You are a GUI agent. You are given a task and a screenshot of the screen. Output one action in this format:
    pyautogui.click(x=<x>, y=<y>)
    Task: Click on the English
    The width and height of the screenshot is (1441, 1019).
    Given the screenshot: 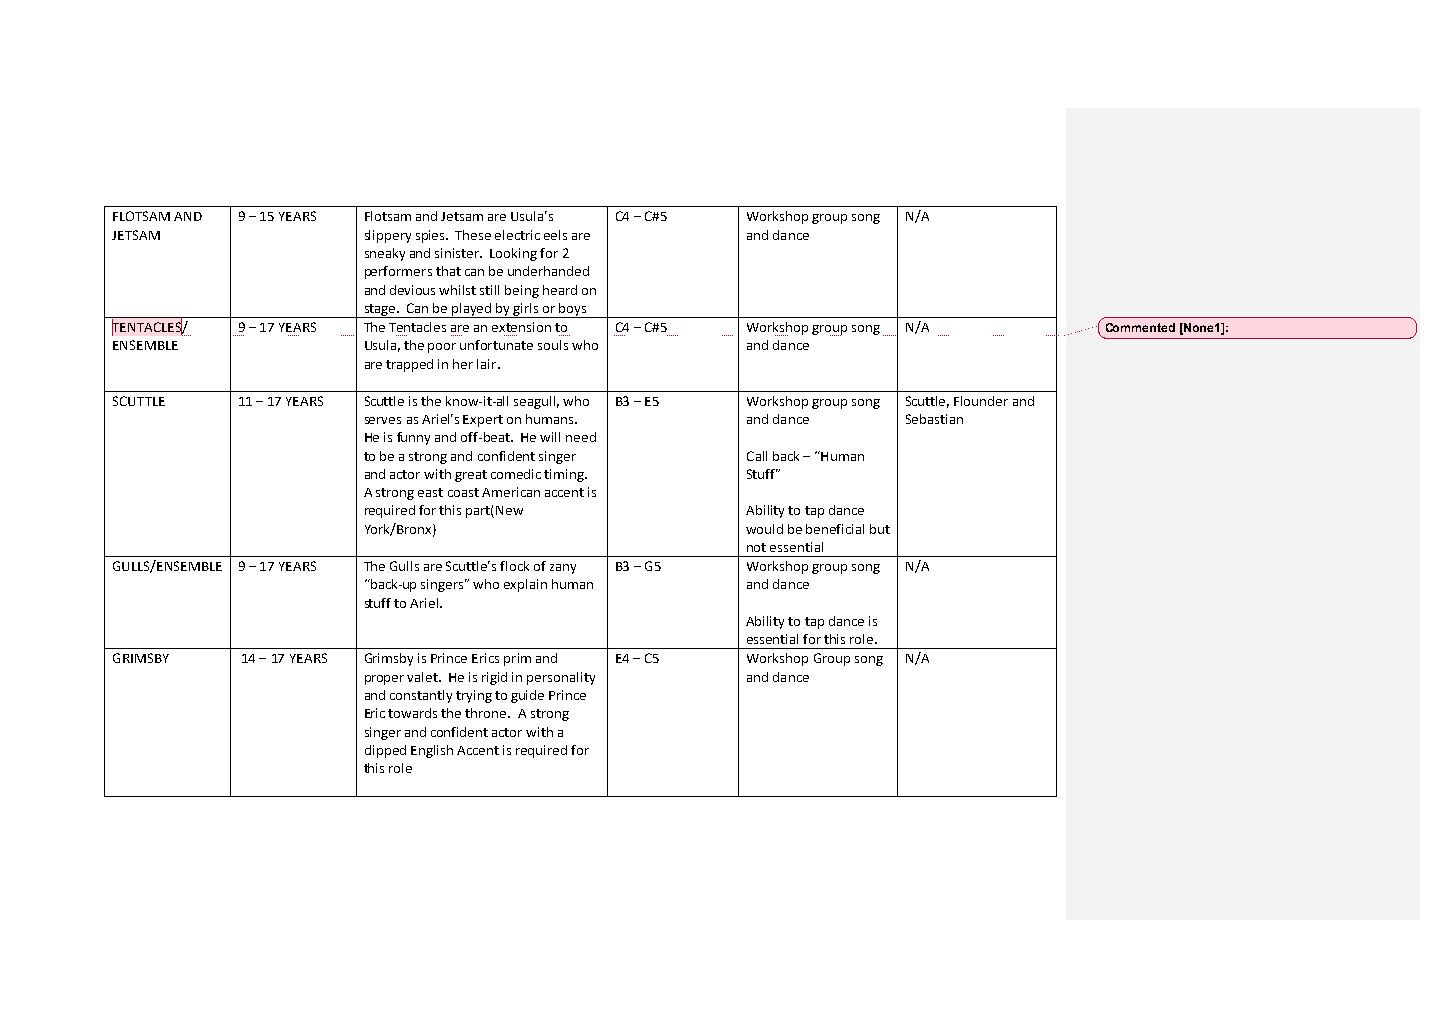 What is the action you would take?
    pyautogui.click(x=432, y=751)
